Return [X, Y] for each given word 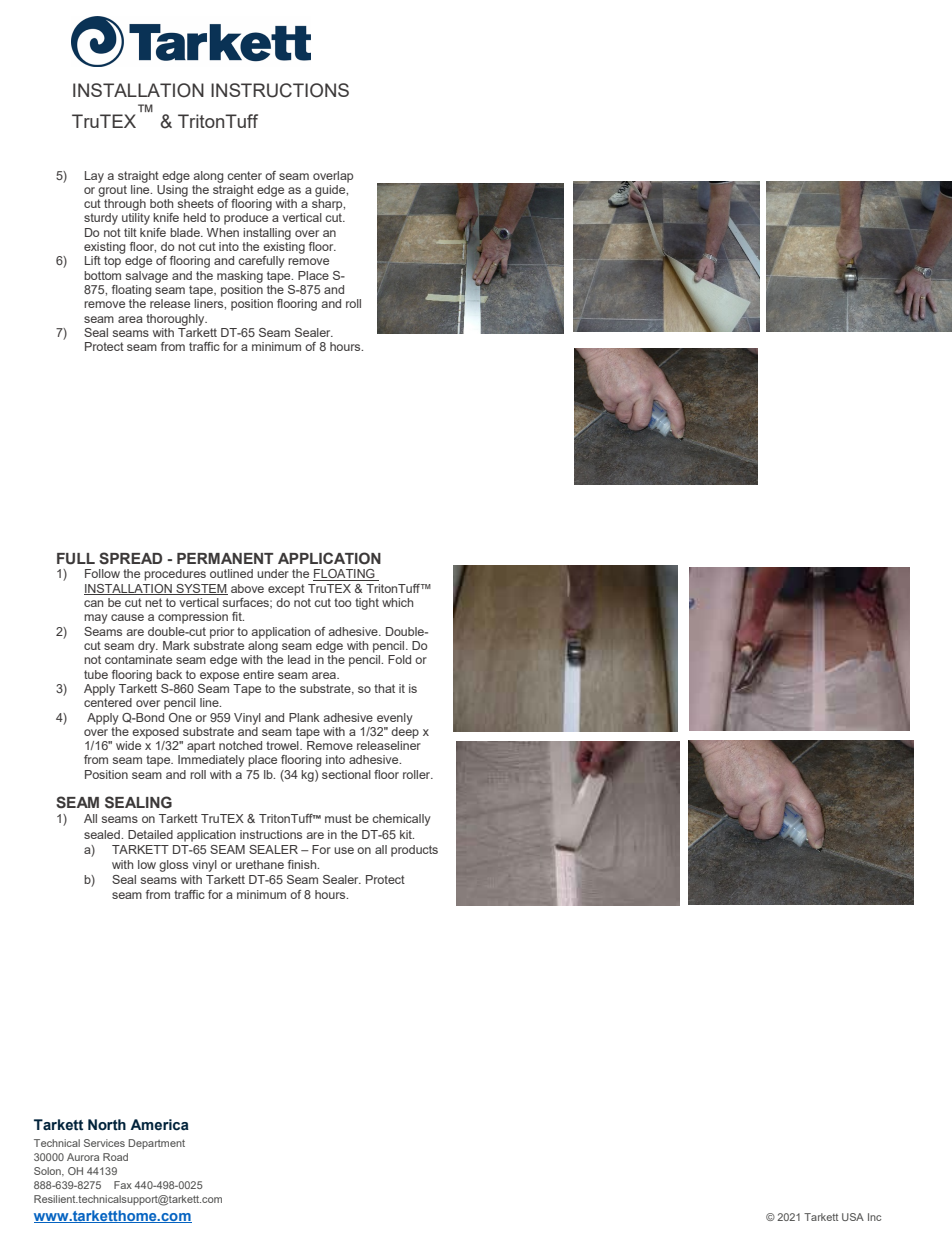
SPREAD [130, 558]
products [414, 851]
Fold [399, 659]
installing [267, 234]
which [397, 602]
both [161, 203]
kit [407, 834]
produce [246, 219]
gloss [173, 866]
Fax [123, 1185]
